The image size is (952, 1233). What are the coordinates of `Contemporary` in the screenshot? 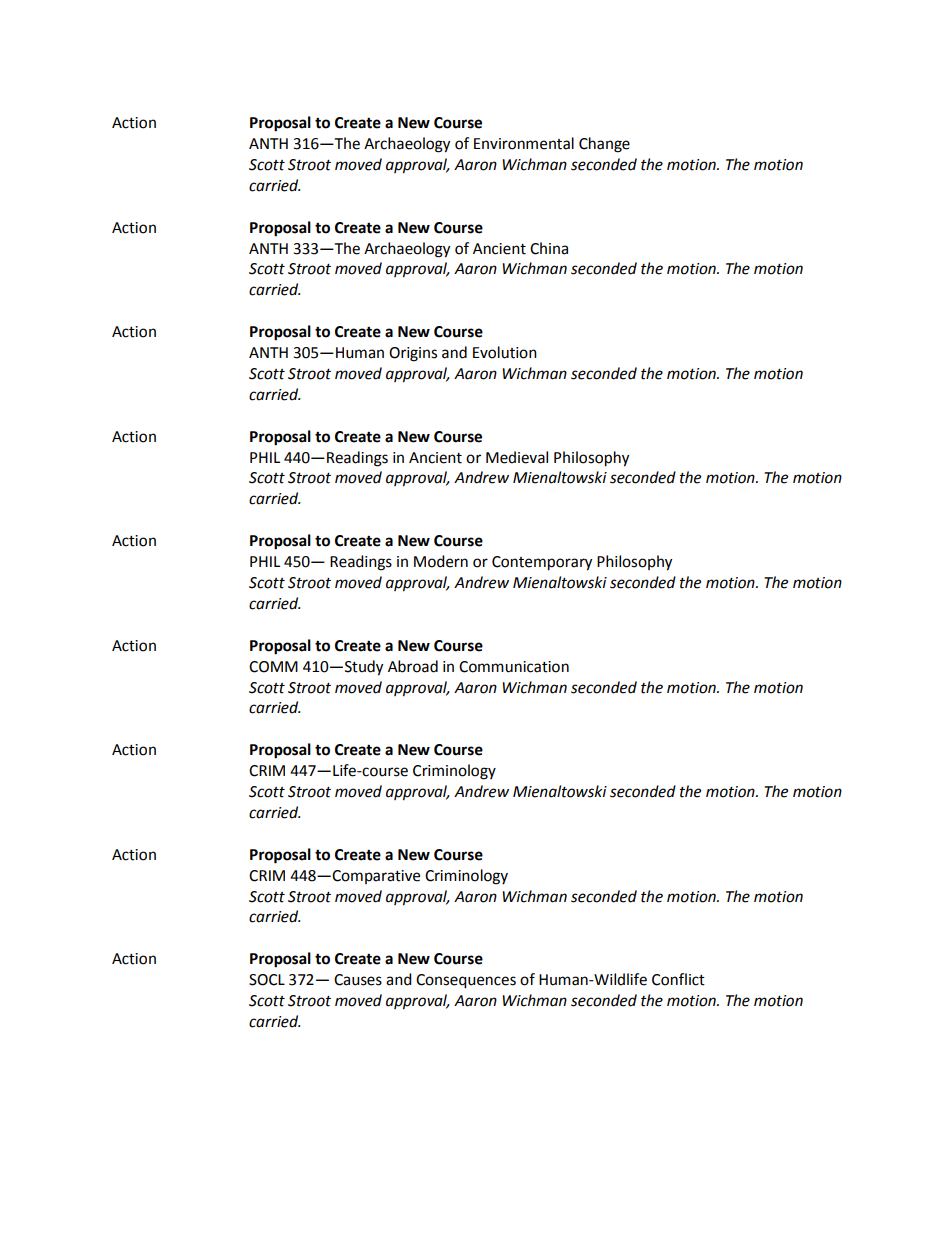 It's located at (542, 563).
